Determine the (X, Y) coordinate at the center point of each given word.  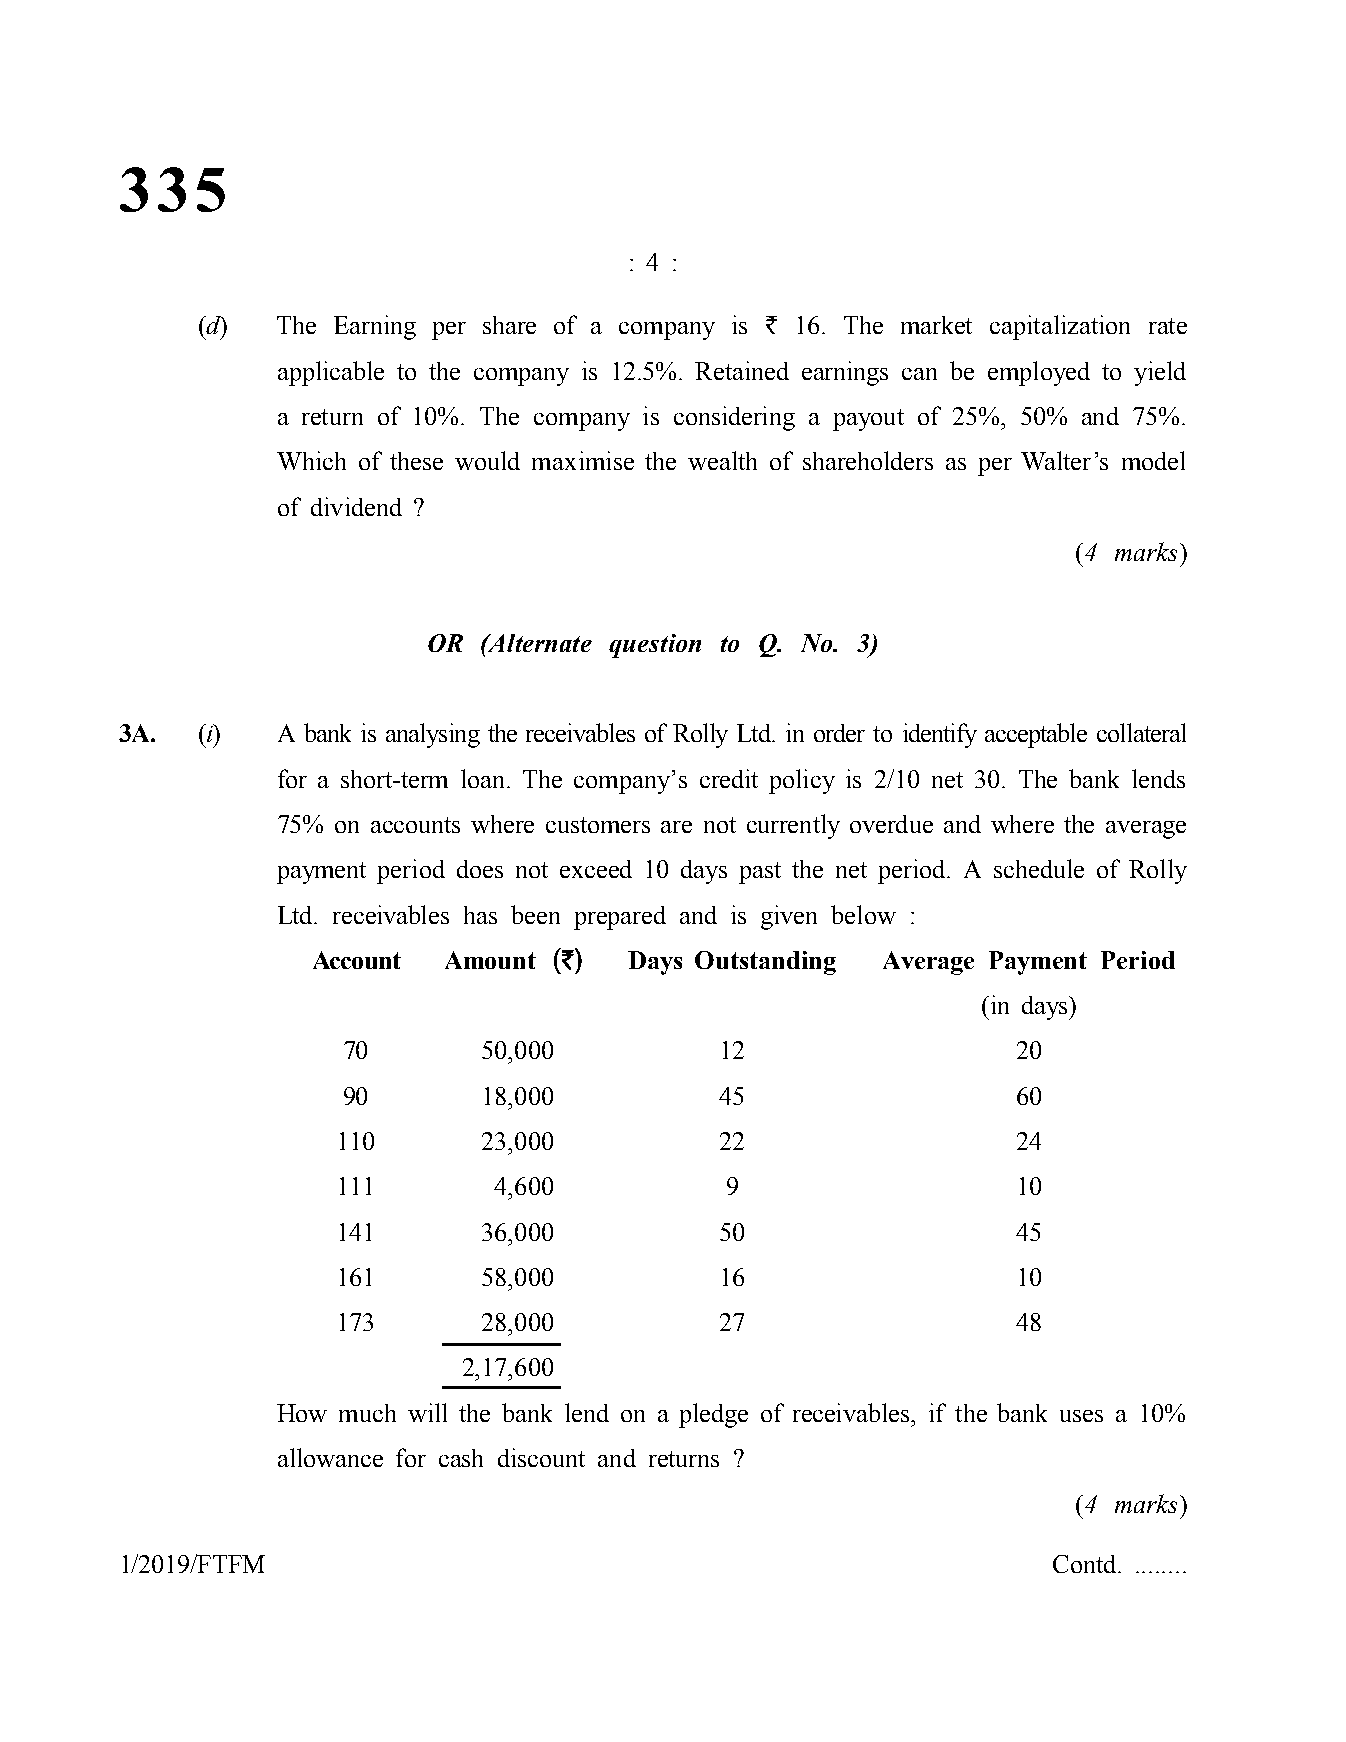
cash (461, 1458)
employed (1039, 373)
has (480, 915)
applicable (331, 373)
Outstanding (765, 963)
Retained (742, 370)
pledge (713, 1415)
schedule (1039, 868)
